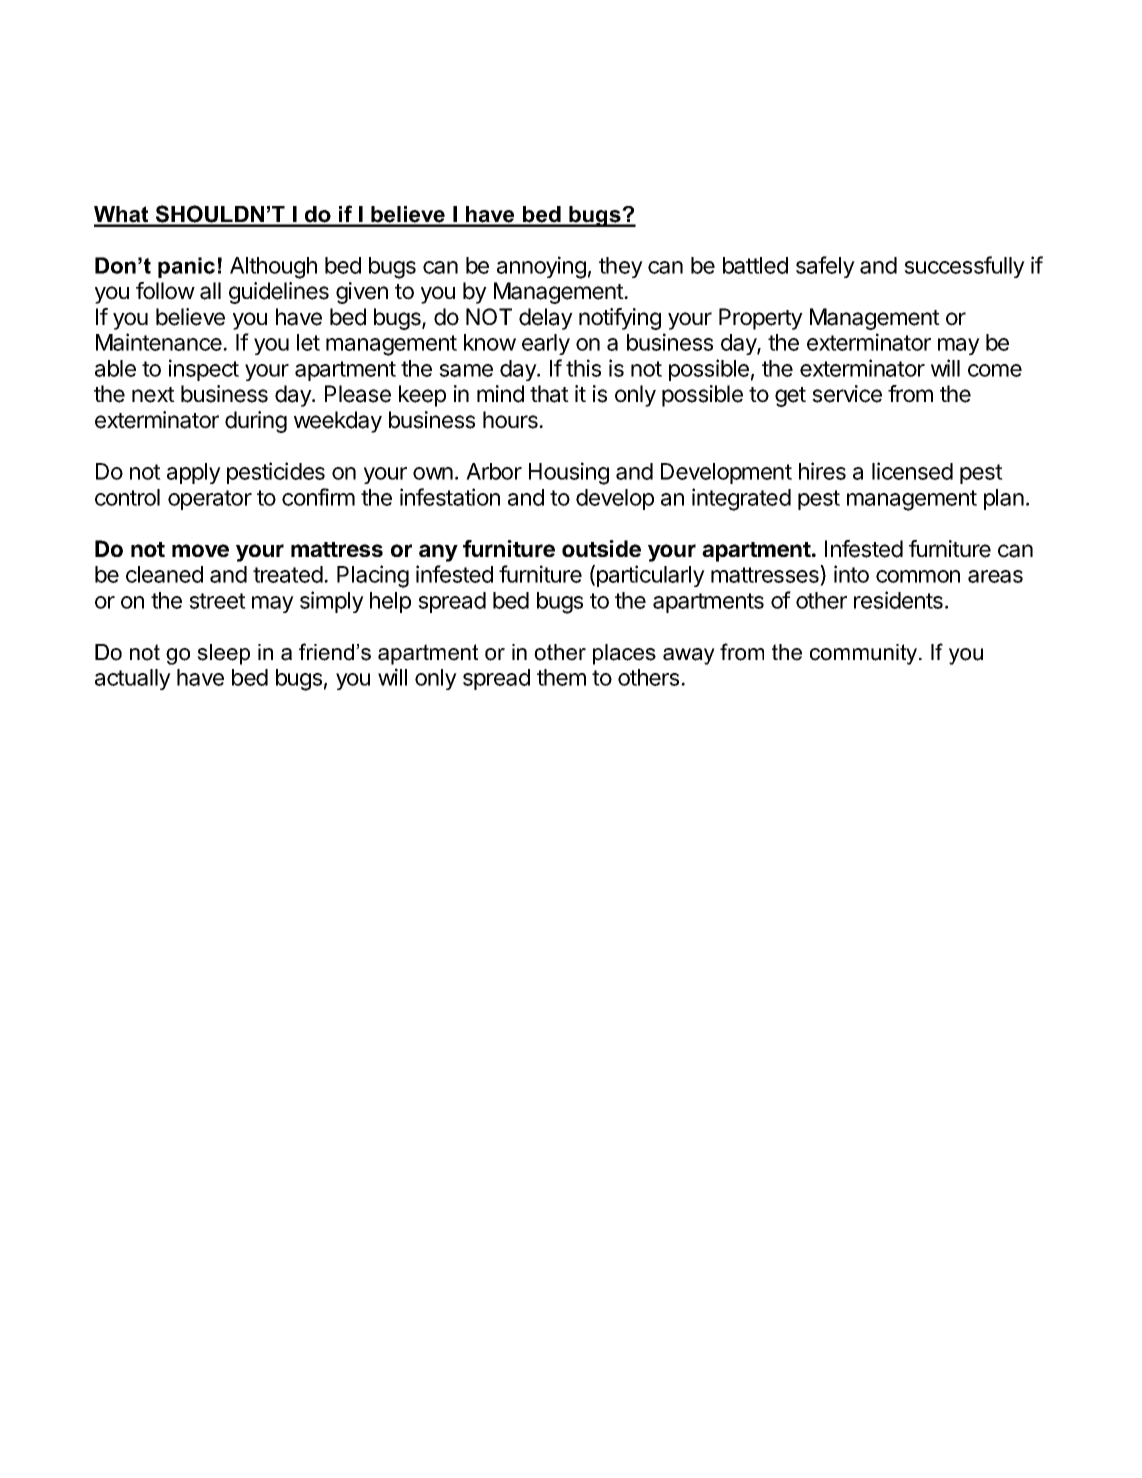 The image size is (1142, 1478). I want to click on successfully, so click(964, 267).
